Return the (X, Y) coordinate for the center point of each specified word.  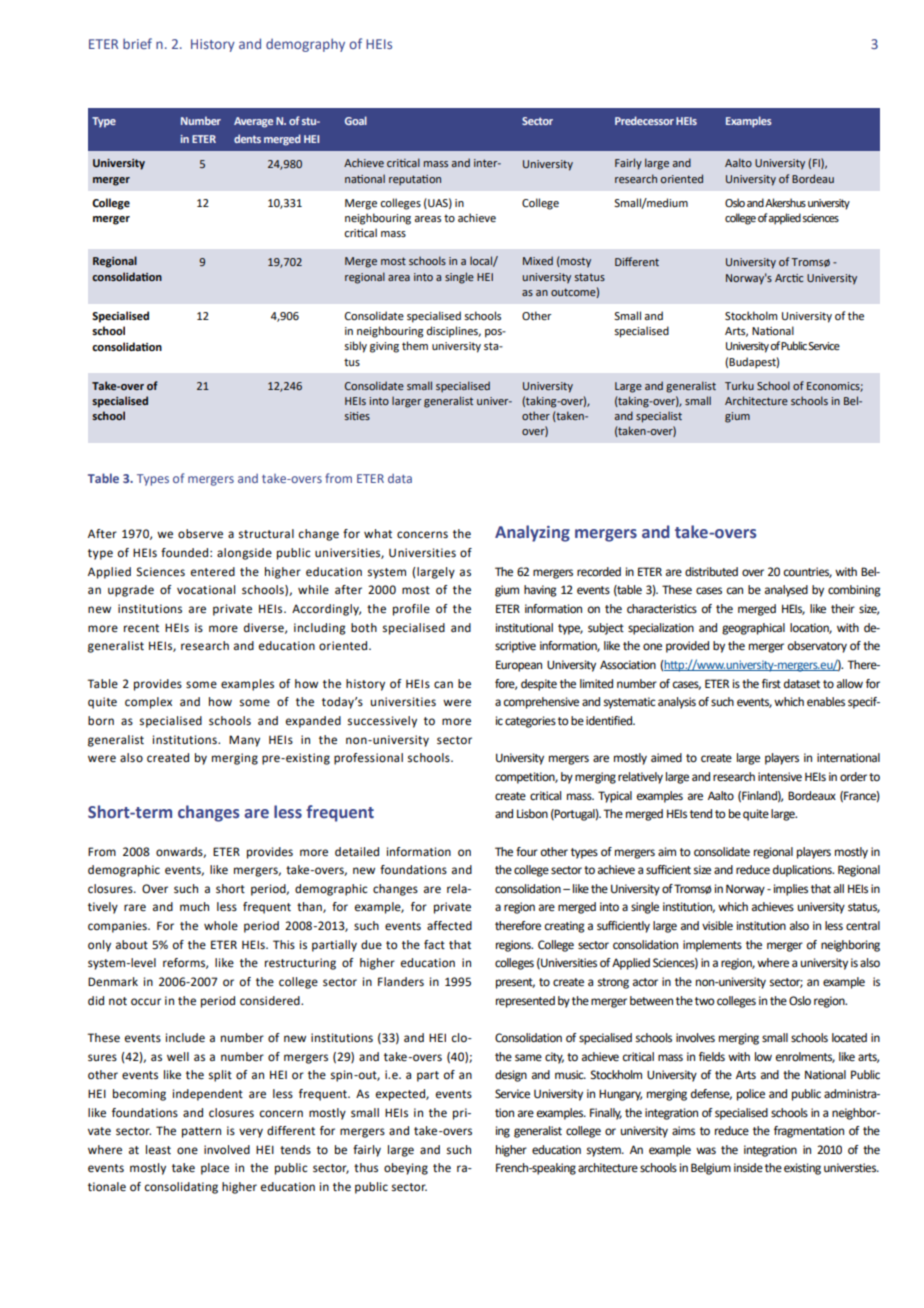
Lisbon (532, 814)
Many (244, 741)
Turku (739, 385)
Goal (356, 120)
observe (200, 534)
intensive (780, 777)
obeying (406, 1169)
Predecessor (644, 120)
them (415, 345)
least (158, 1150)
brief (137, 43)
